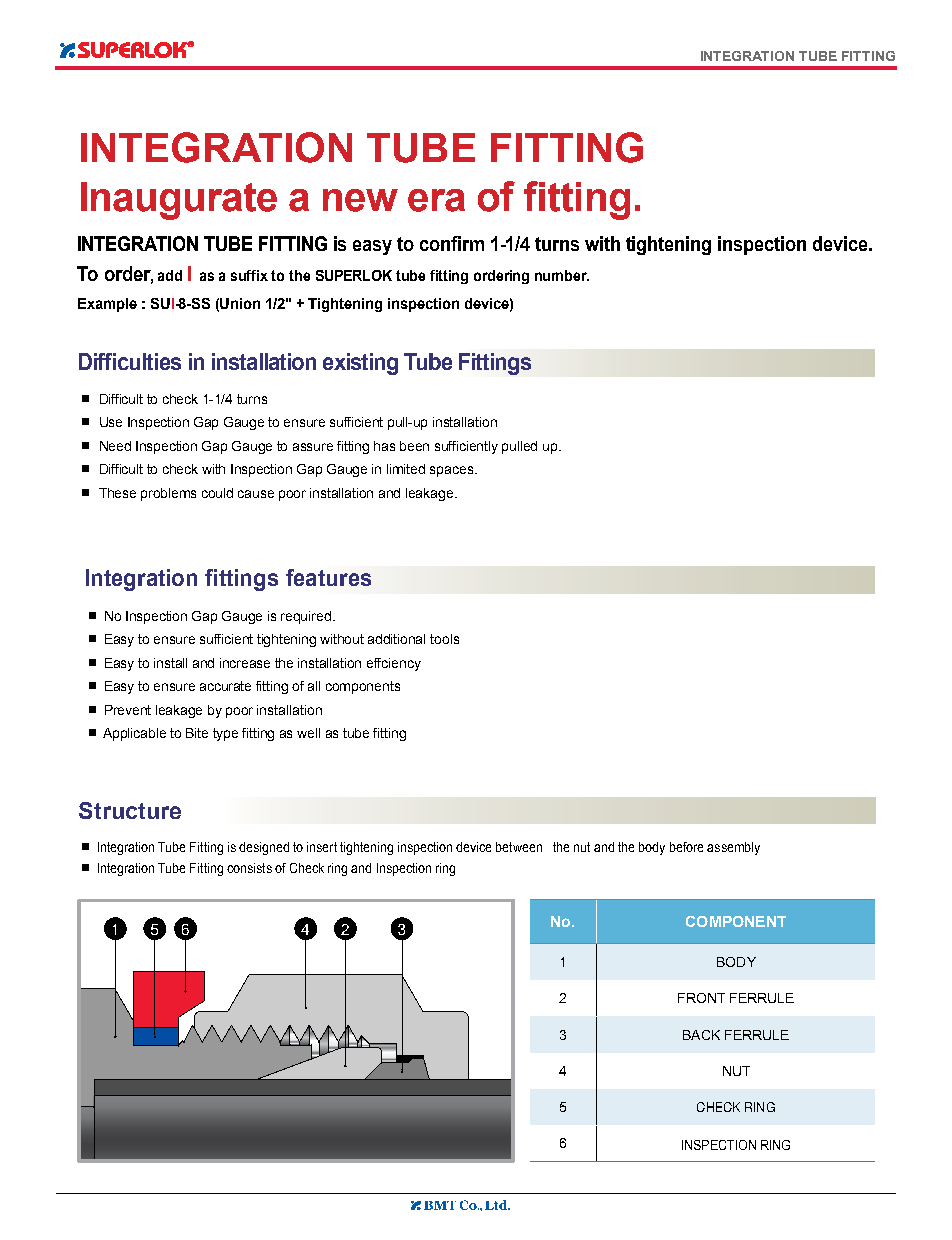 Image resolution: width=952 pixels, height=1240 pixels. I want to click on problems, so click(168, 494).
